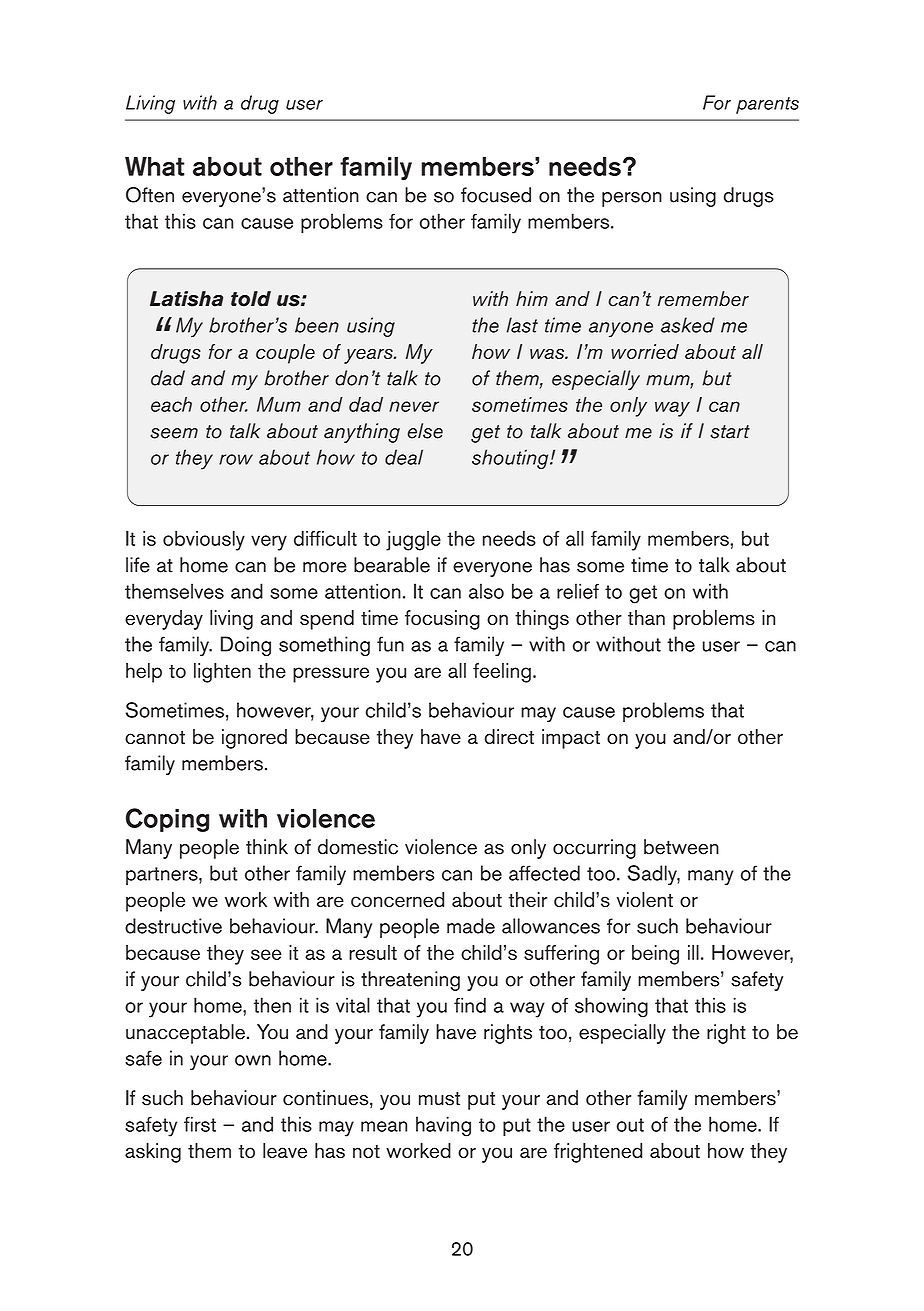 This image has height=1311, width=924. What do you see at coordinates (496, 195) in the image?
I see `focused` at bounding box center [496, 195].
